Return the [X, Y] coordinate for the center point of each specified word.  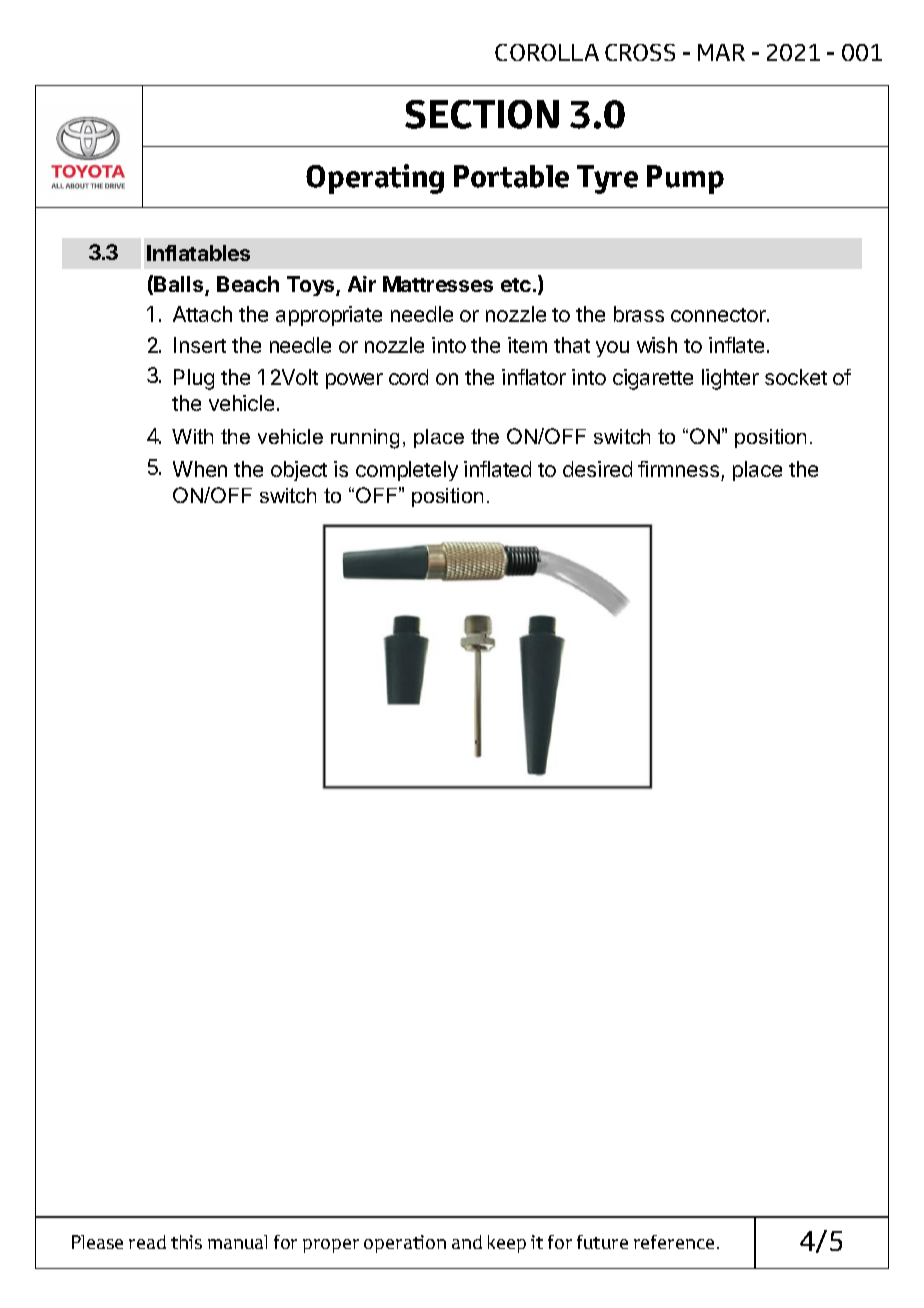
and [467, 1242]
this [186, 1242]
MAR [721, 52]
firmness [678, 469]
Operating [375, 179]
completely [407, 471]
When [200, 469]
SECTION [482, 114]
